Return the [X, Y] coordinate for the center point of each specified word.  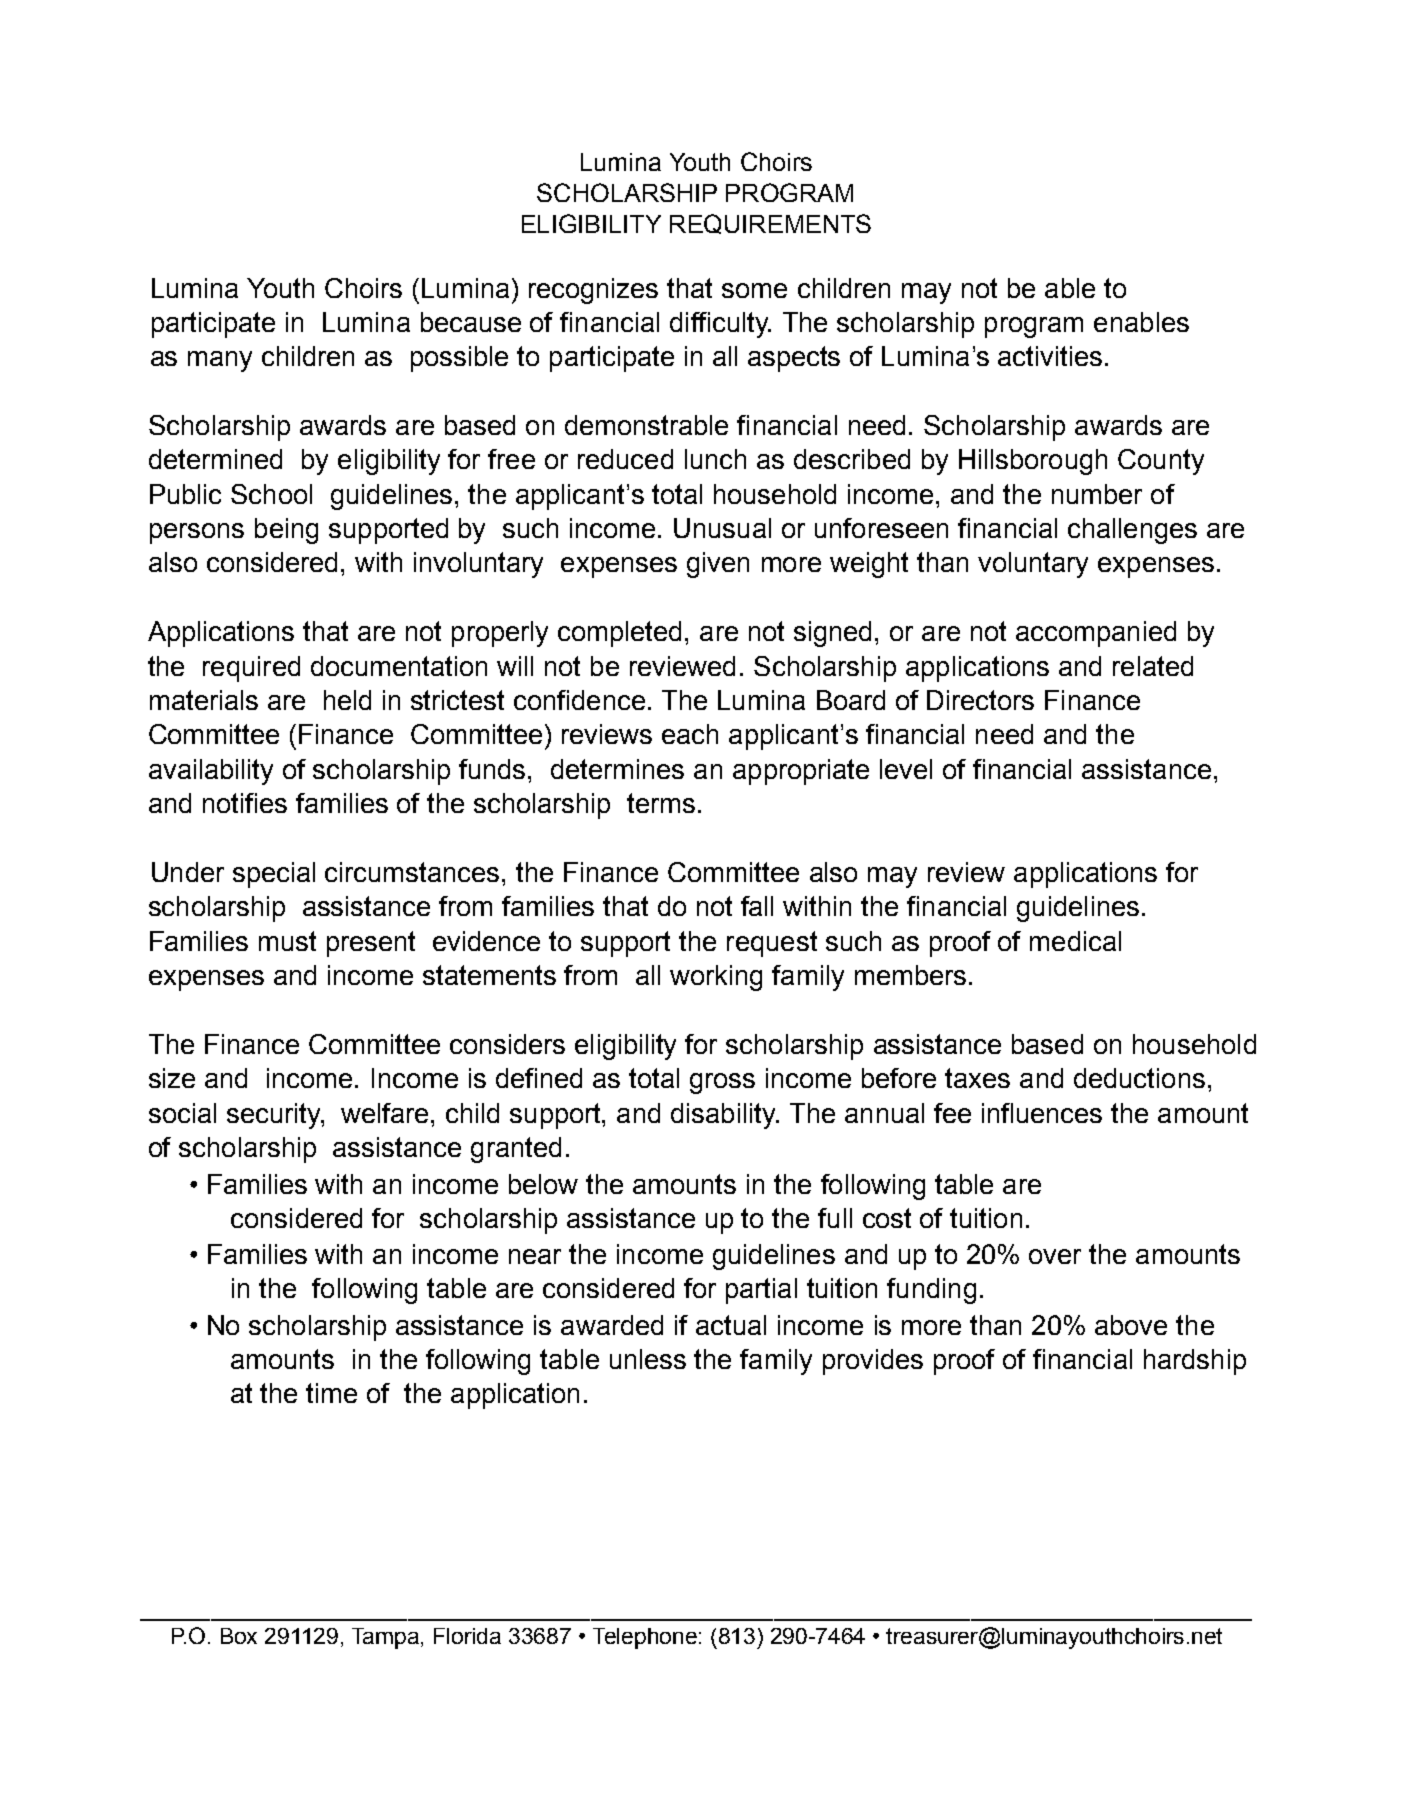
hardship [1195, 1362]
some [754, 290]
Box [239, 1636]
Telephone [645, 1638]
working [716, 978]
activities [1050, 356]
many [220, 361]
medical [1075, 941]
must [287, 941]
